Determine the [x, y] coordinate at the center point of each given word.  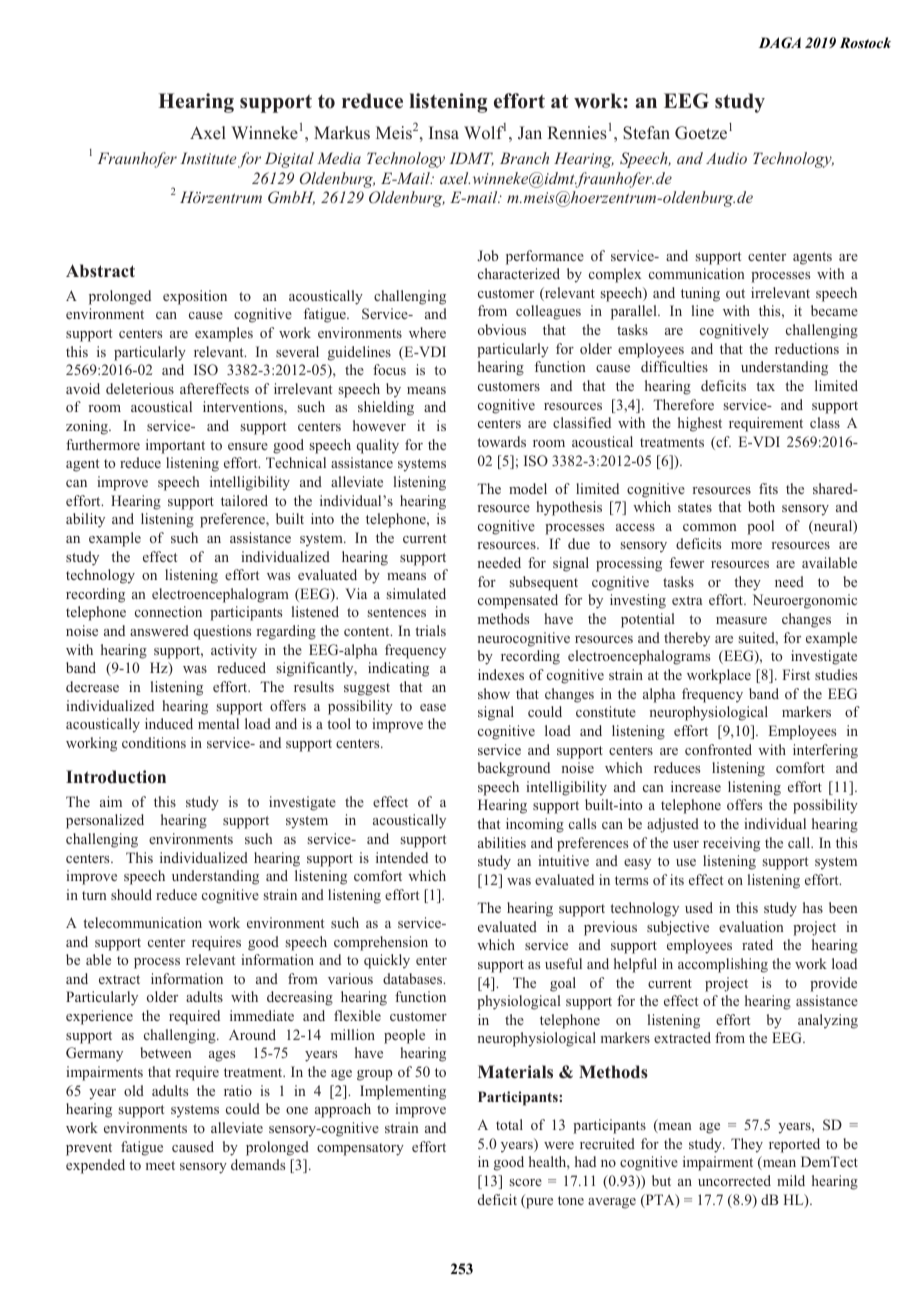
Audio [726, 158]
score [526, 1182]
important [175, 446]
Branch [524, 158]
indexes [501, 674]
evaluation [751, 926]
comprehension [381, 943]
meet [160, 1165]
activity [234, 651]
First [796, 674]
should [131, 894]
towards [501, 441]
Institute [208, 158]
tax [765, 386]
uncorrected [734, 1180]
